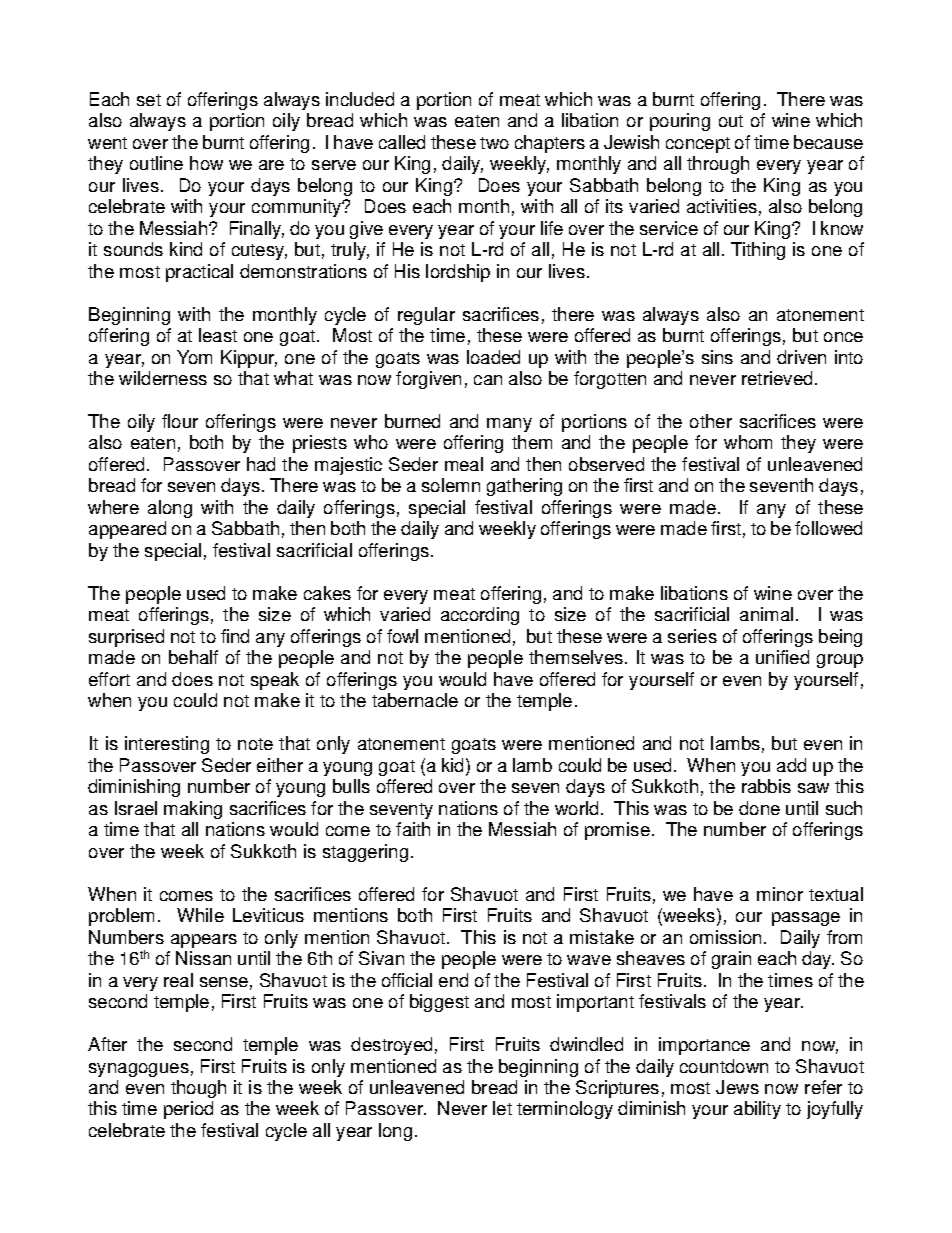 The height and width of the image is (1233, 952). I want to click on Israel, so click(136, 808).
